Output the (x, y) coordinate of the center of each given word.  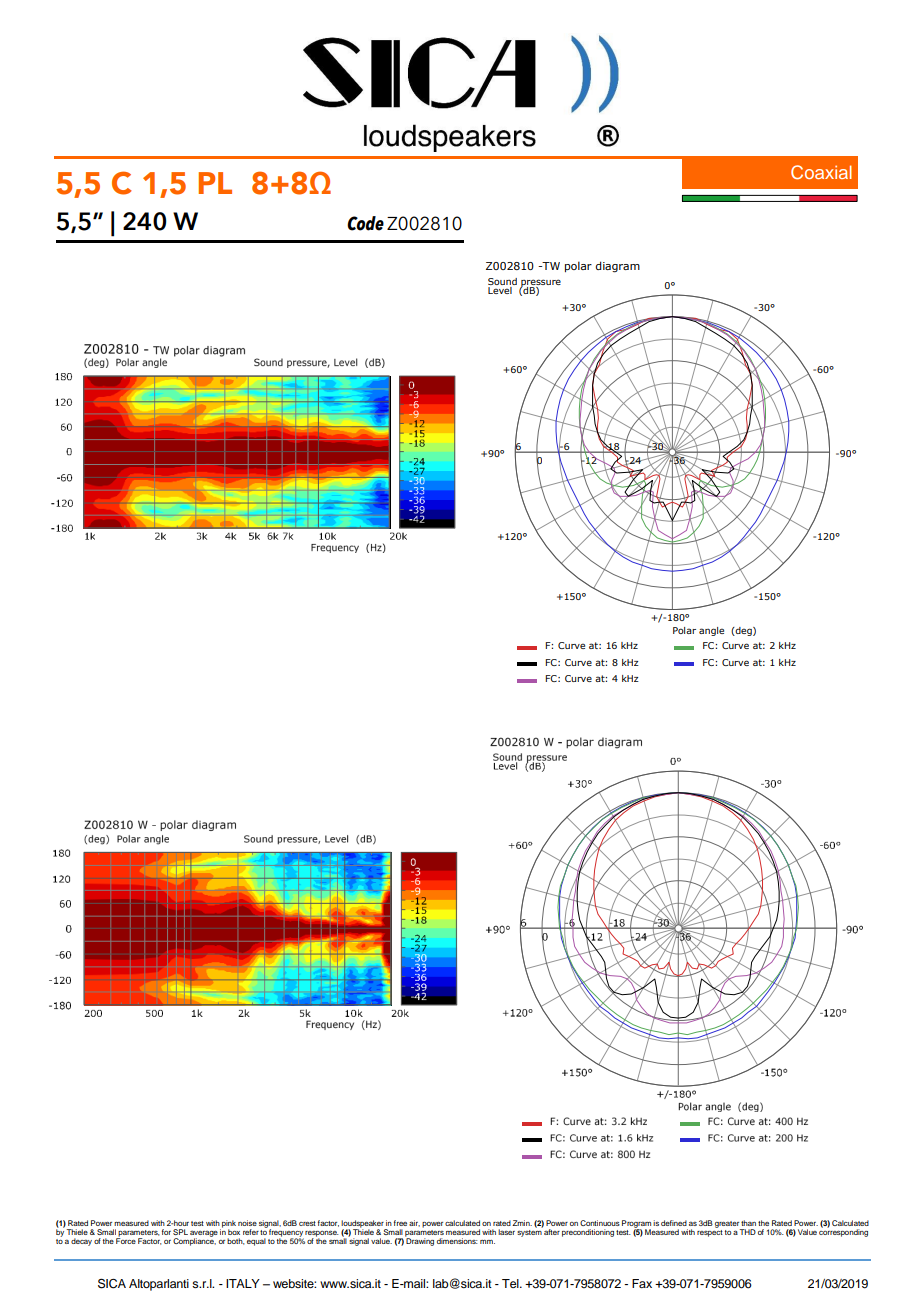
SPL (180, 1232)
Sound (502, 281)
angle (711, 631)
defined (674, 1223)
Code (365, 223)
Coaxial (821, 172)
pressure (540, 284)
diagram (617, 267)
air (414, 1223)
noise (247, 1223)
